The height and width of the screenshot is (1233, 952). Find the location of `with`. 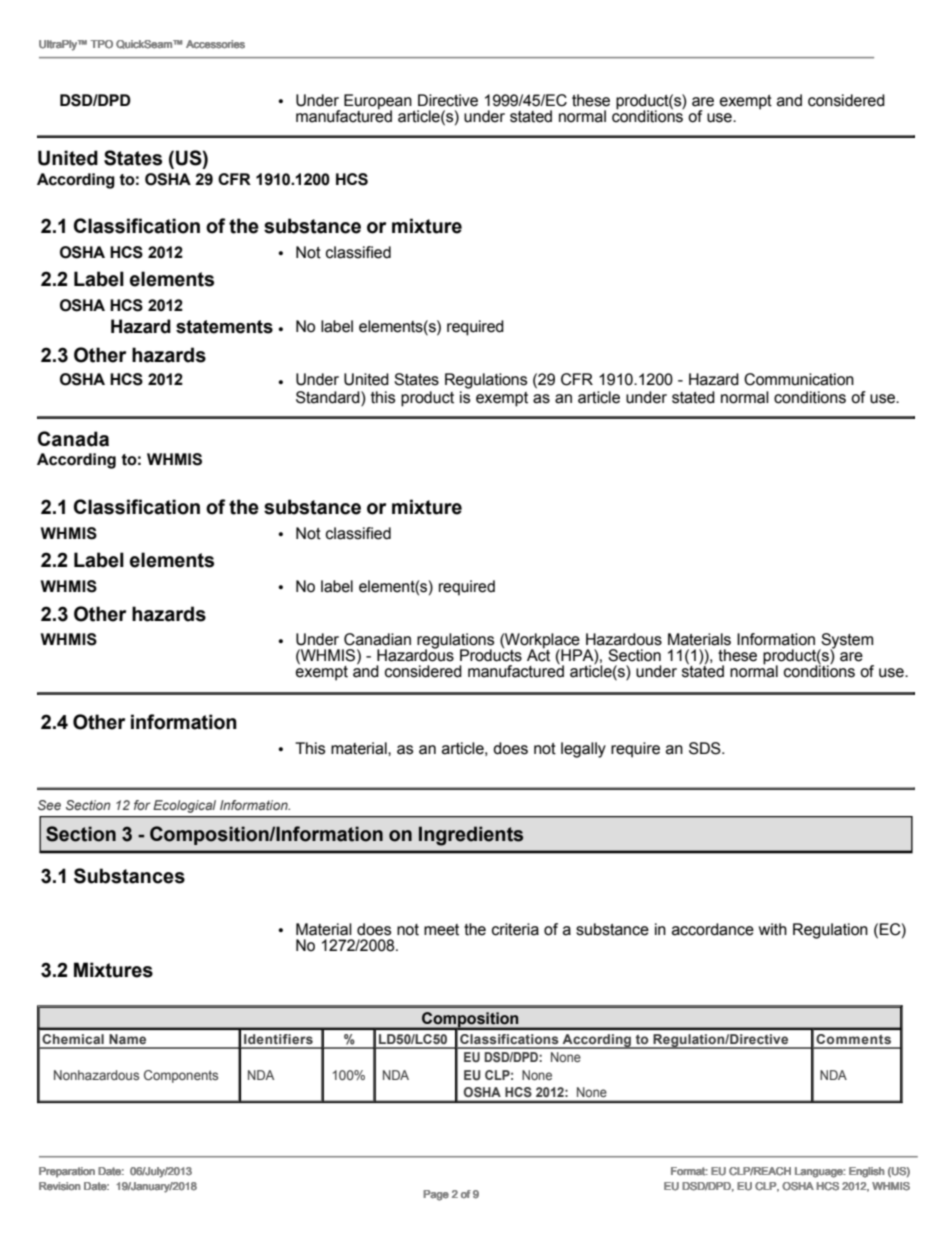

with is located at coordinates (773, 929).
